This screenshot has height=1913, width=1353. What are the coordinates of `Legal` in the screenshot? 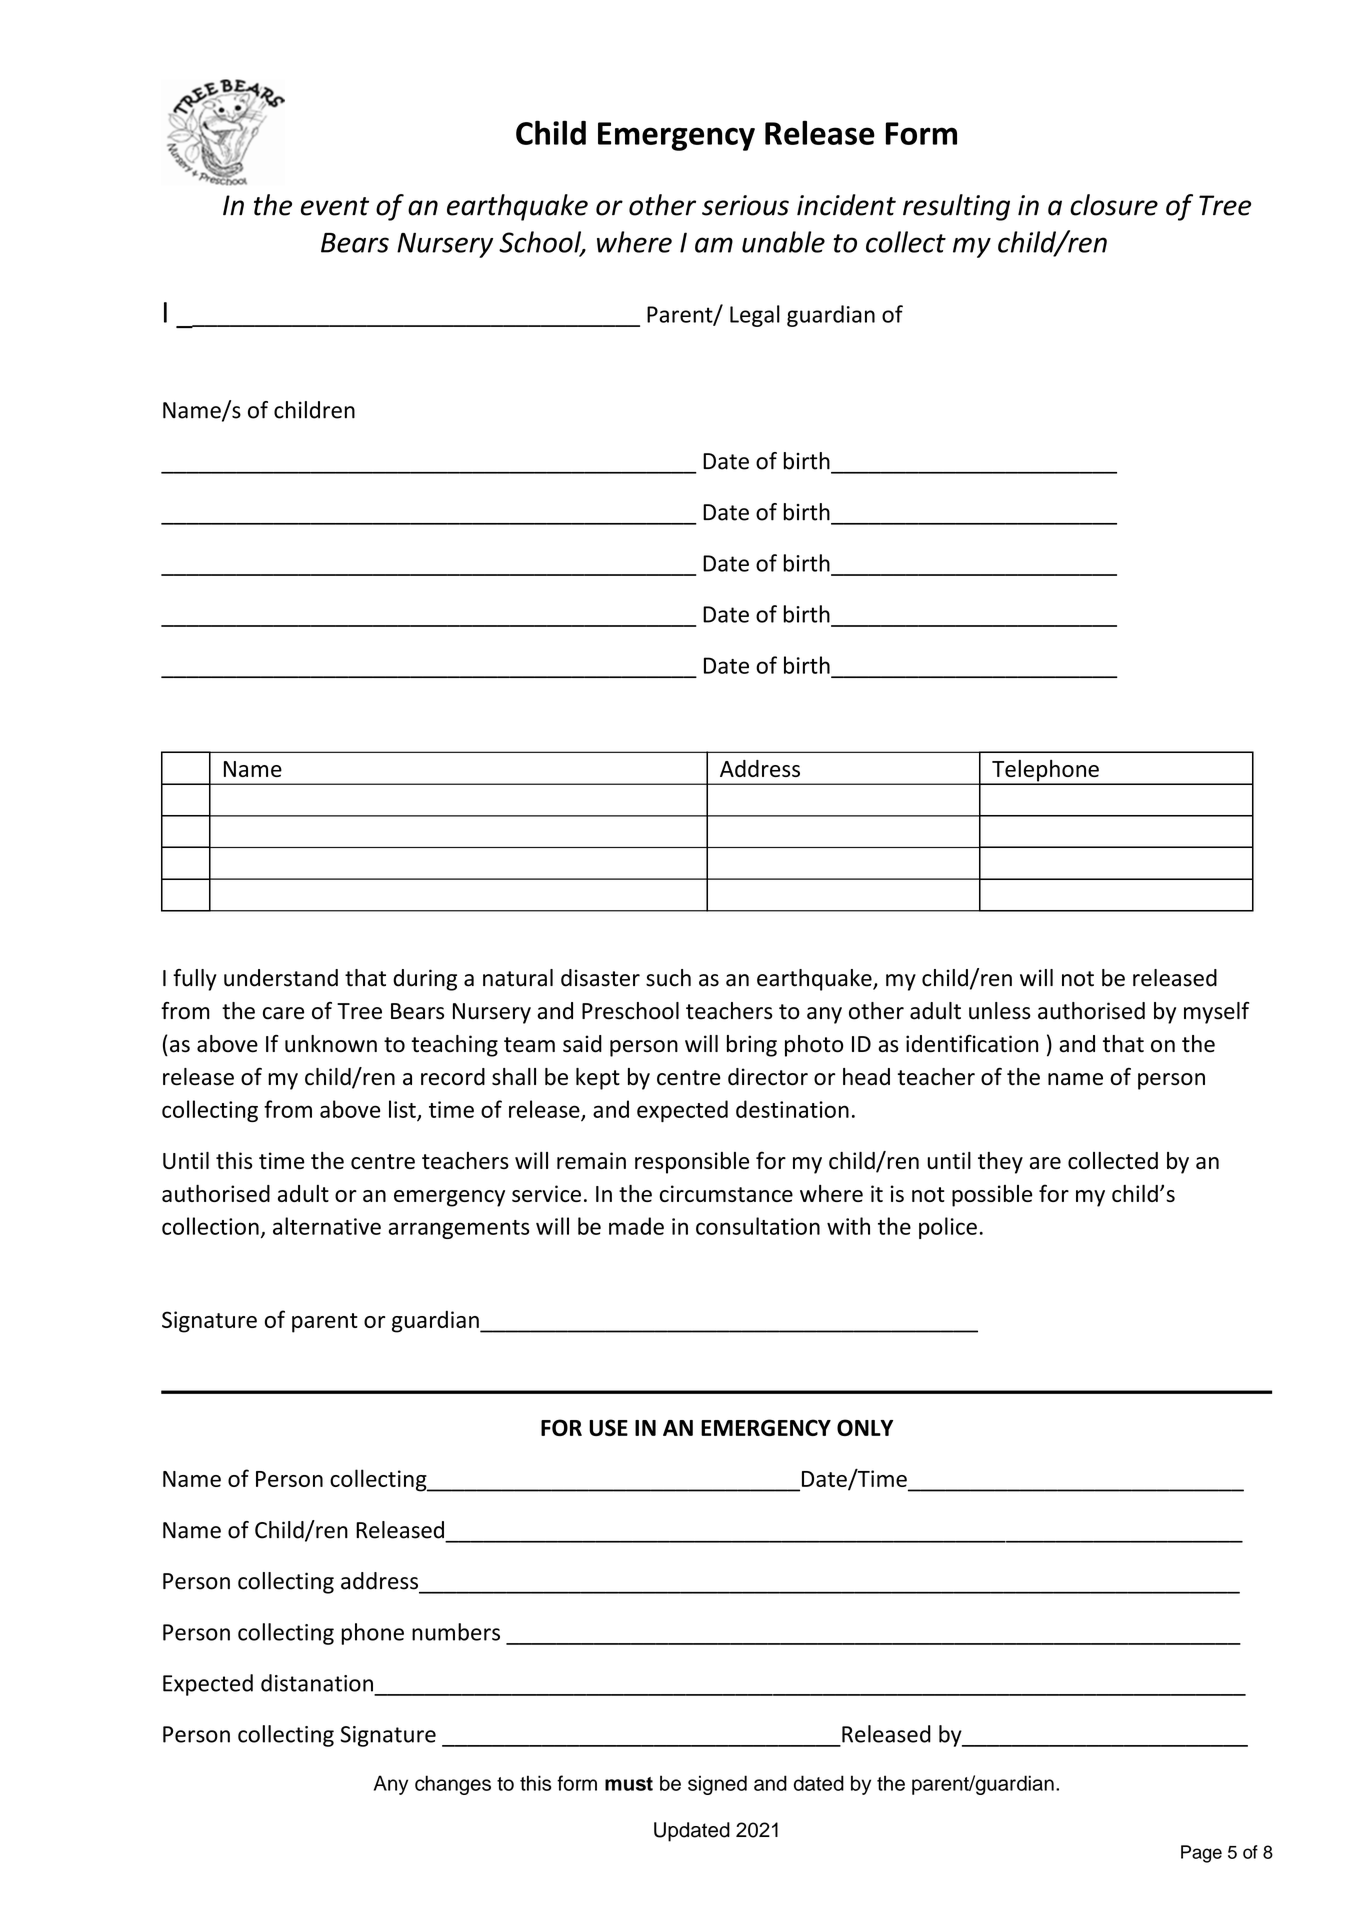 It's located at (755, 316).
